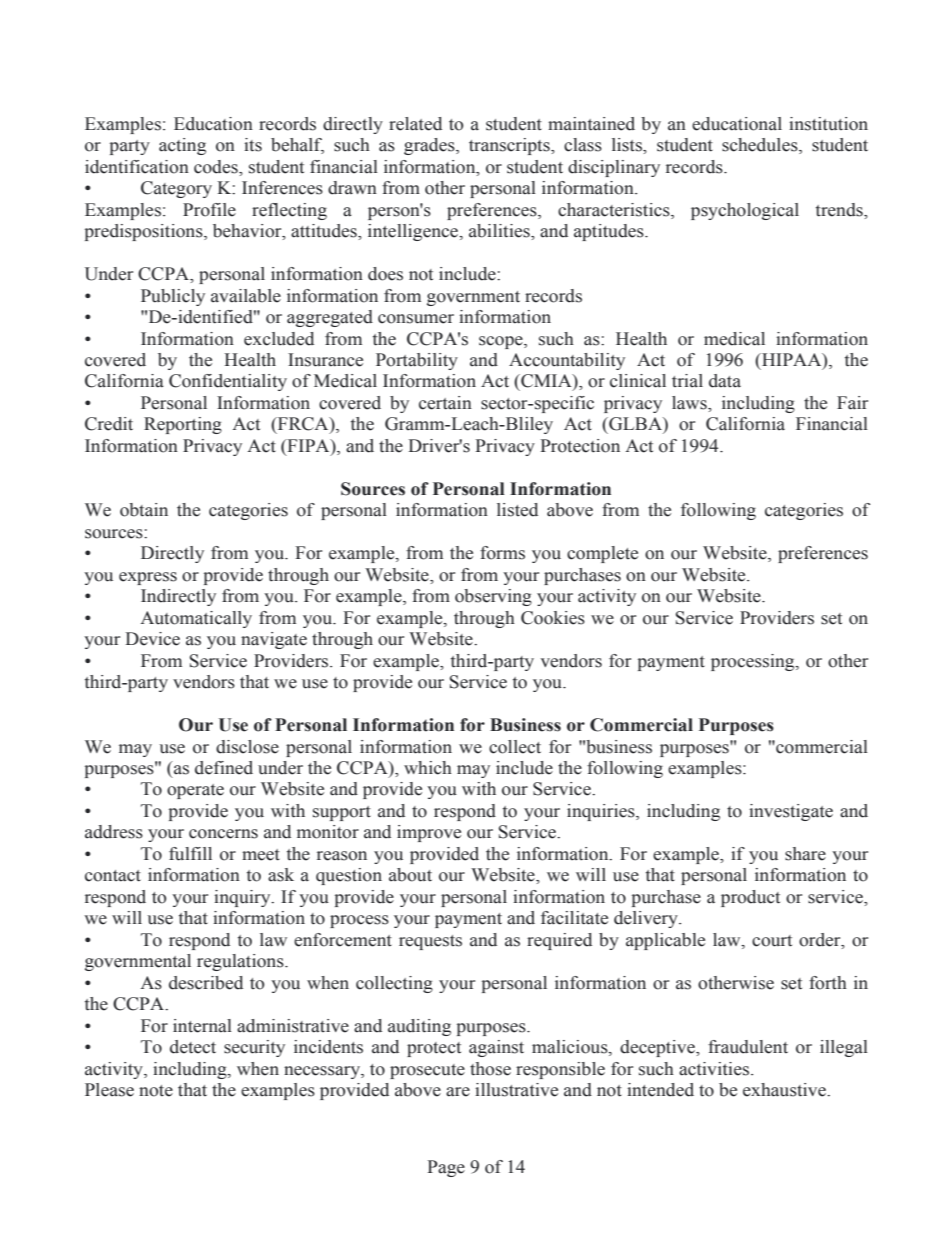 This screenshot has height=1233, width=952. What do you see at coordinates (510, 146) in the screenshot?
I see `transcripts` at bounding box center [510, 146].
